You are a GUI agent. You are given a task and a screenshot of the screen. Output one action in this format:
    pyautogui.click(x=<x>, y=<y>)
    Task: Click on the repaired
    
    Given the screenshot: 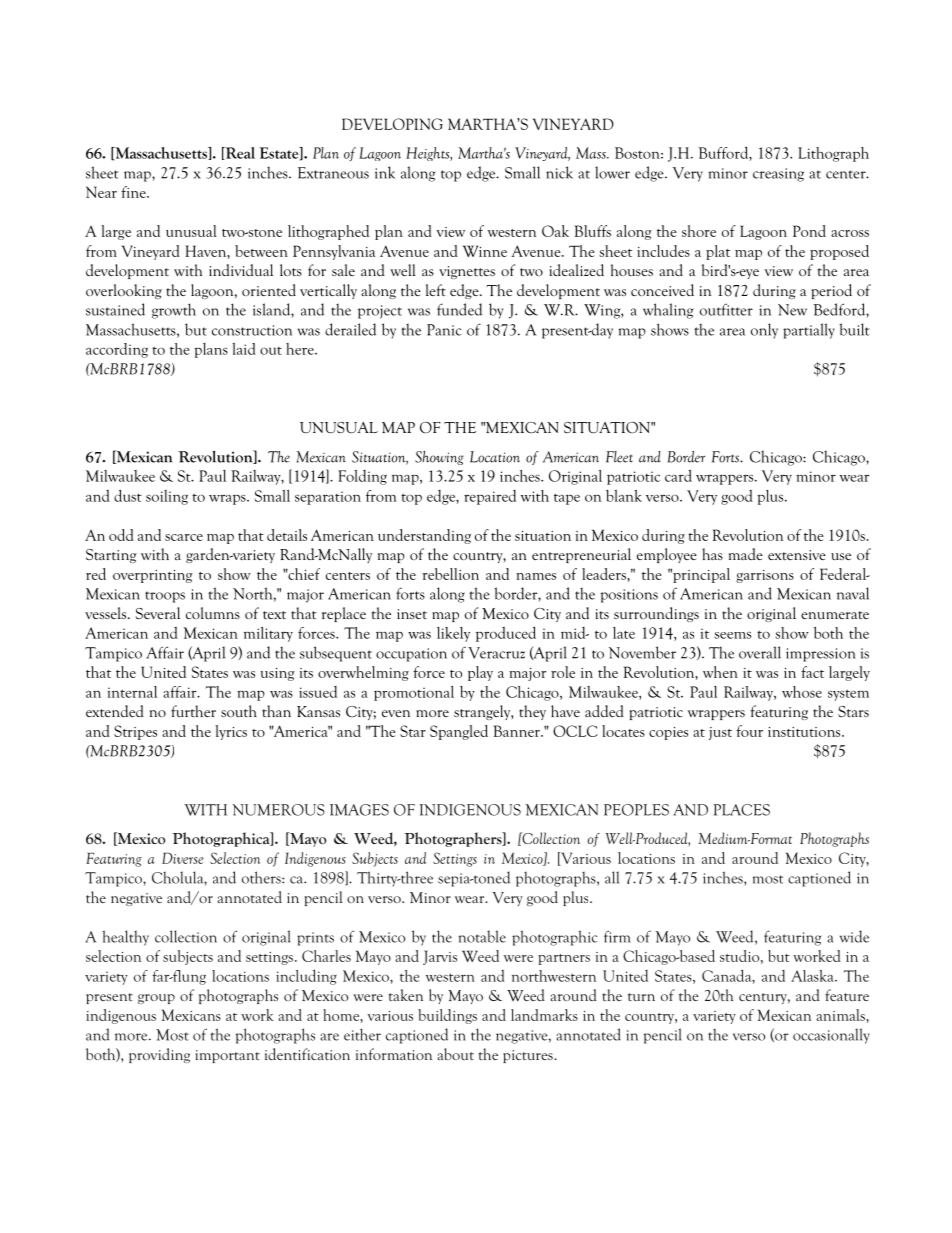 What is the action you would take?
    pyautogui.click(x=490, y=497)
